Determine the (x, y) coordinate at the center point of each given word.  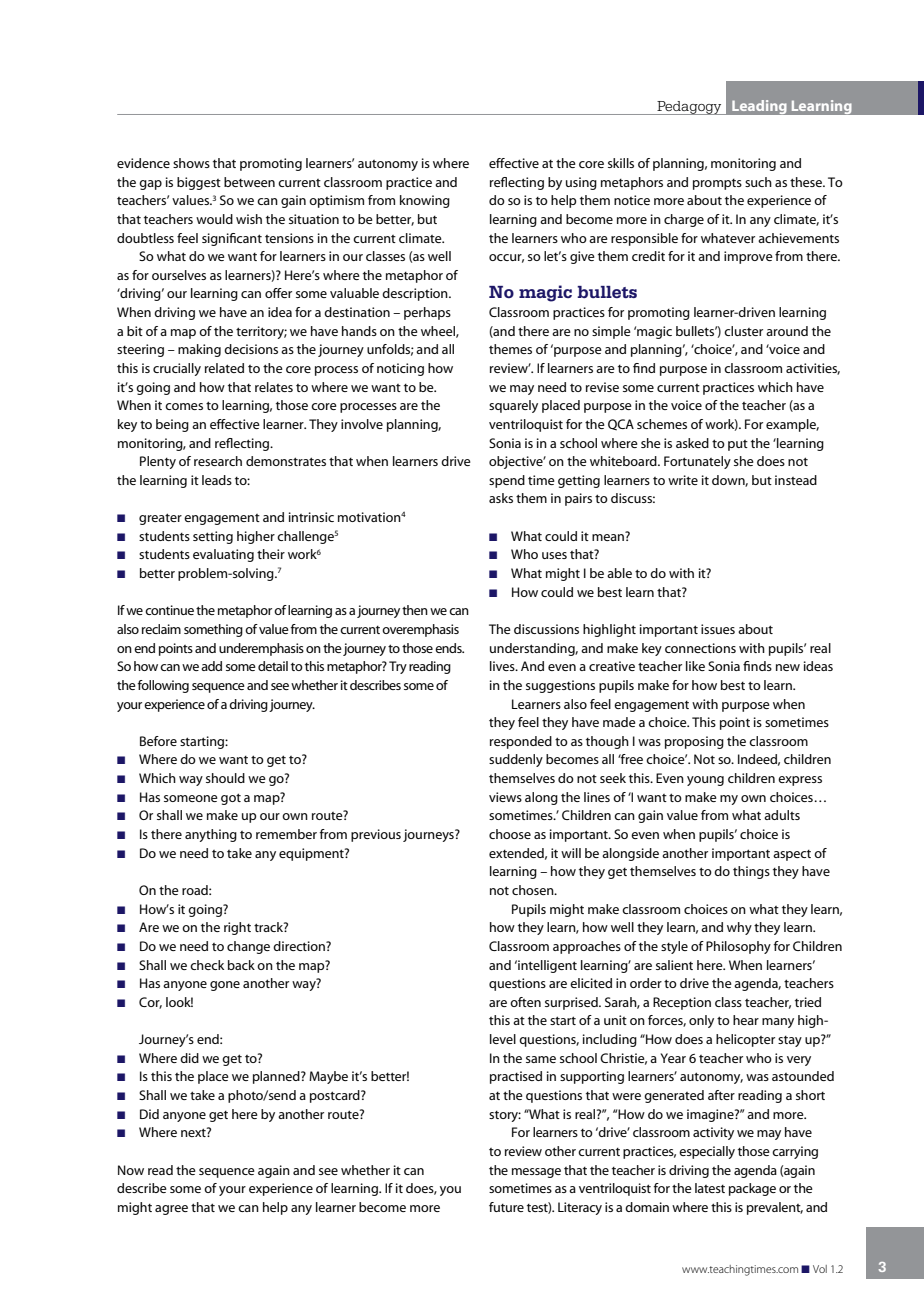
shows (191, 163)
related (224, 368)
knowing (425, 201)
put (738, 445)
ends (449, 648)
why (739, 928)
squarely (513, 406)
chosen (534, 890)
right (237, 928)
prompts (717, 184)
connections (700, 648)
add (211, 666)
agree (171, 1210)
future (506, 1207)
